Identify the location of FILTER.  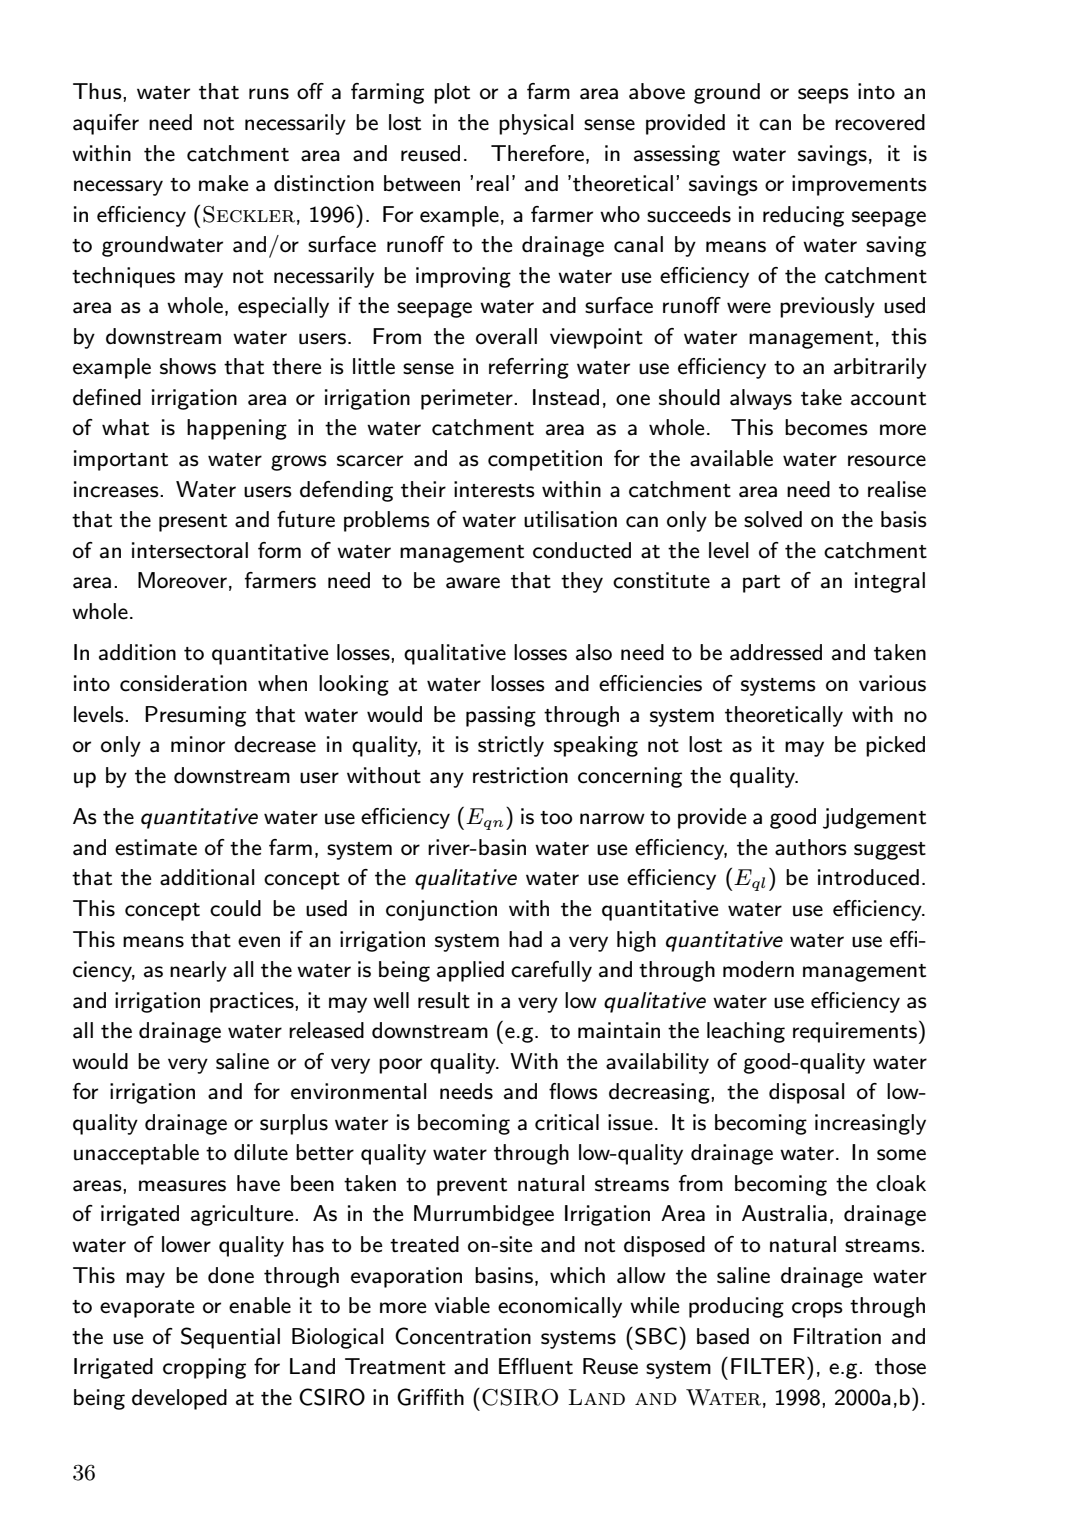
(769, 1365).
